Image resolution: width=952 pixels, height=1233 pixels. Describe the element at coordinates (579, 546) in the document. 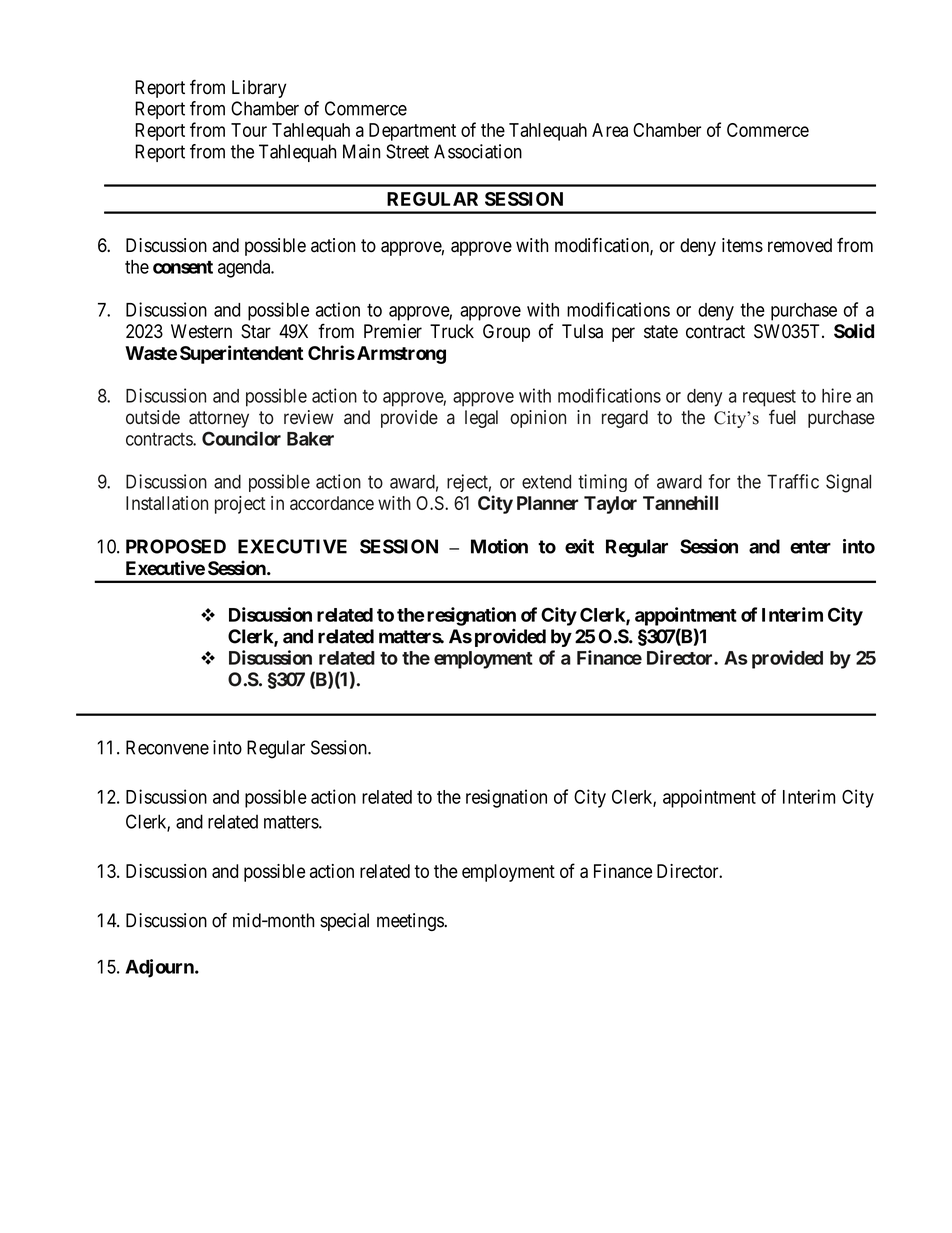

I see `exit` at that location.
